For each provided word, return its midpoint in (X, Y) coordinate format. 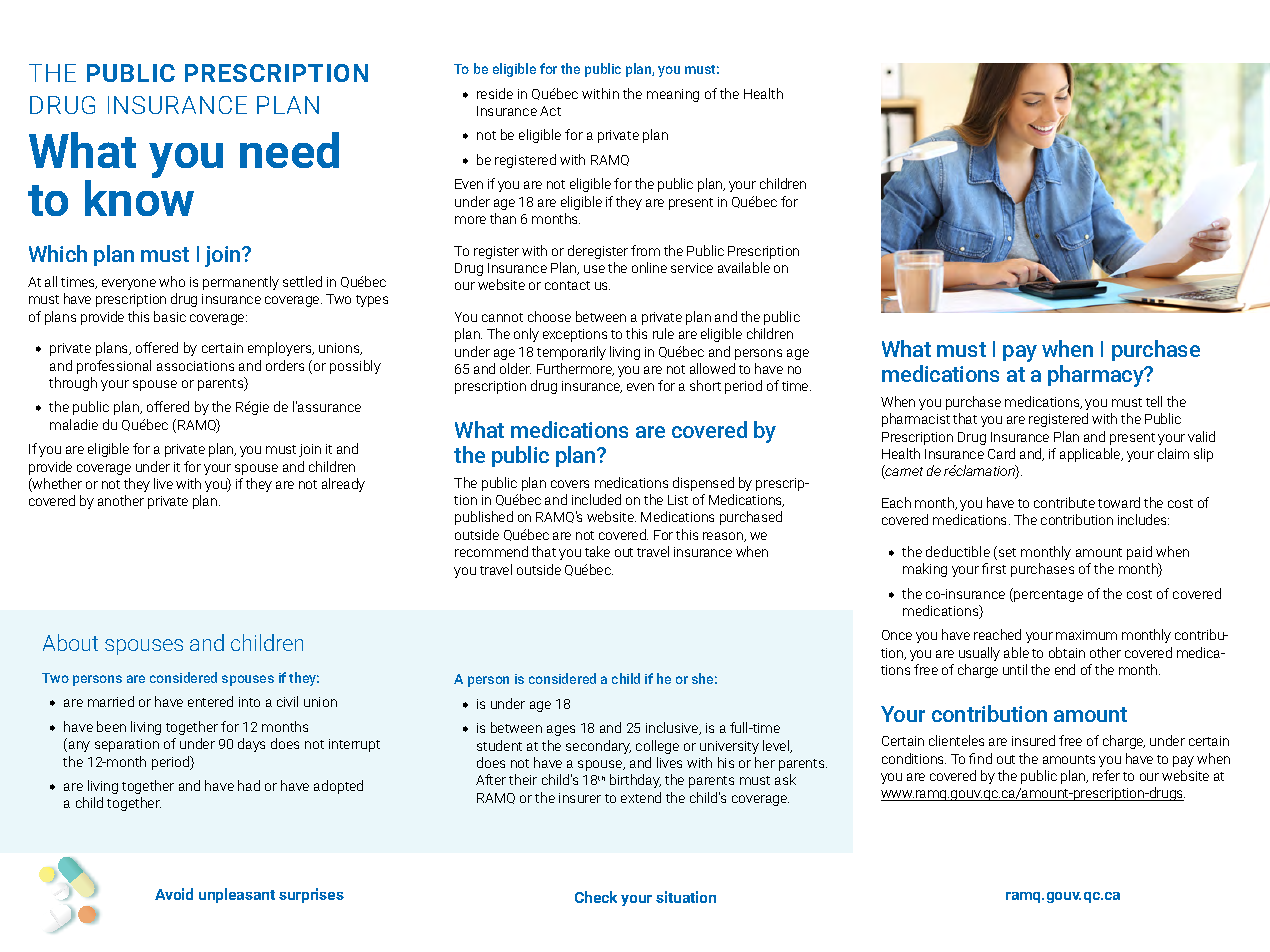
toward (1119, 502)
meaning (673, 95)
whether (56, 485)
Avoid (174, 894)
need (289, 150)
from (645, 250)
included (596, 499)
